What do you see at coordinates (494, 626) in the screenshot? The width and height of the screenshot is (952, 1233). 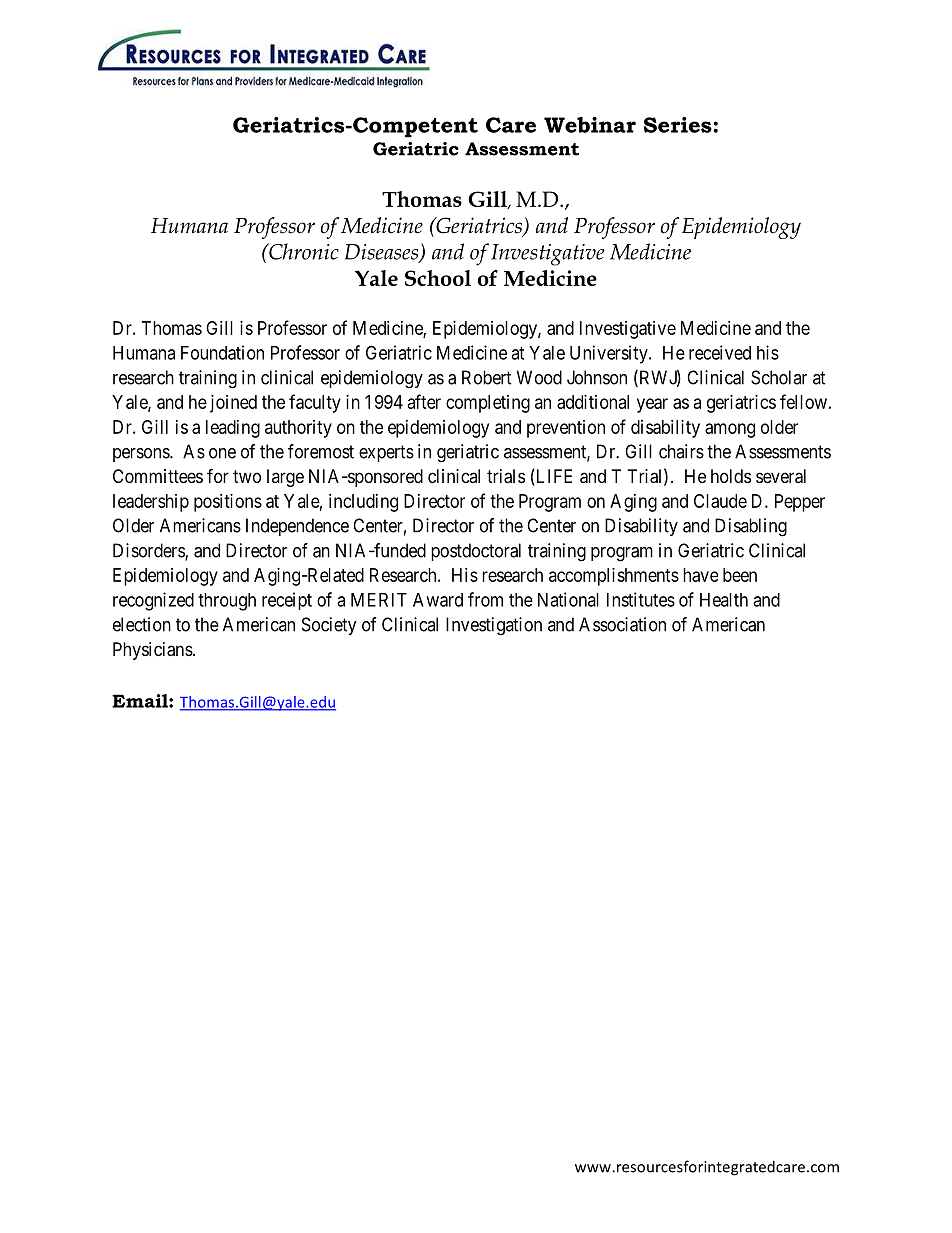 I see `Investigation` at bounding box center [494, 626].
